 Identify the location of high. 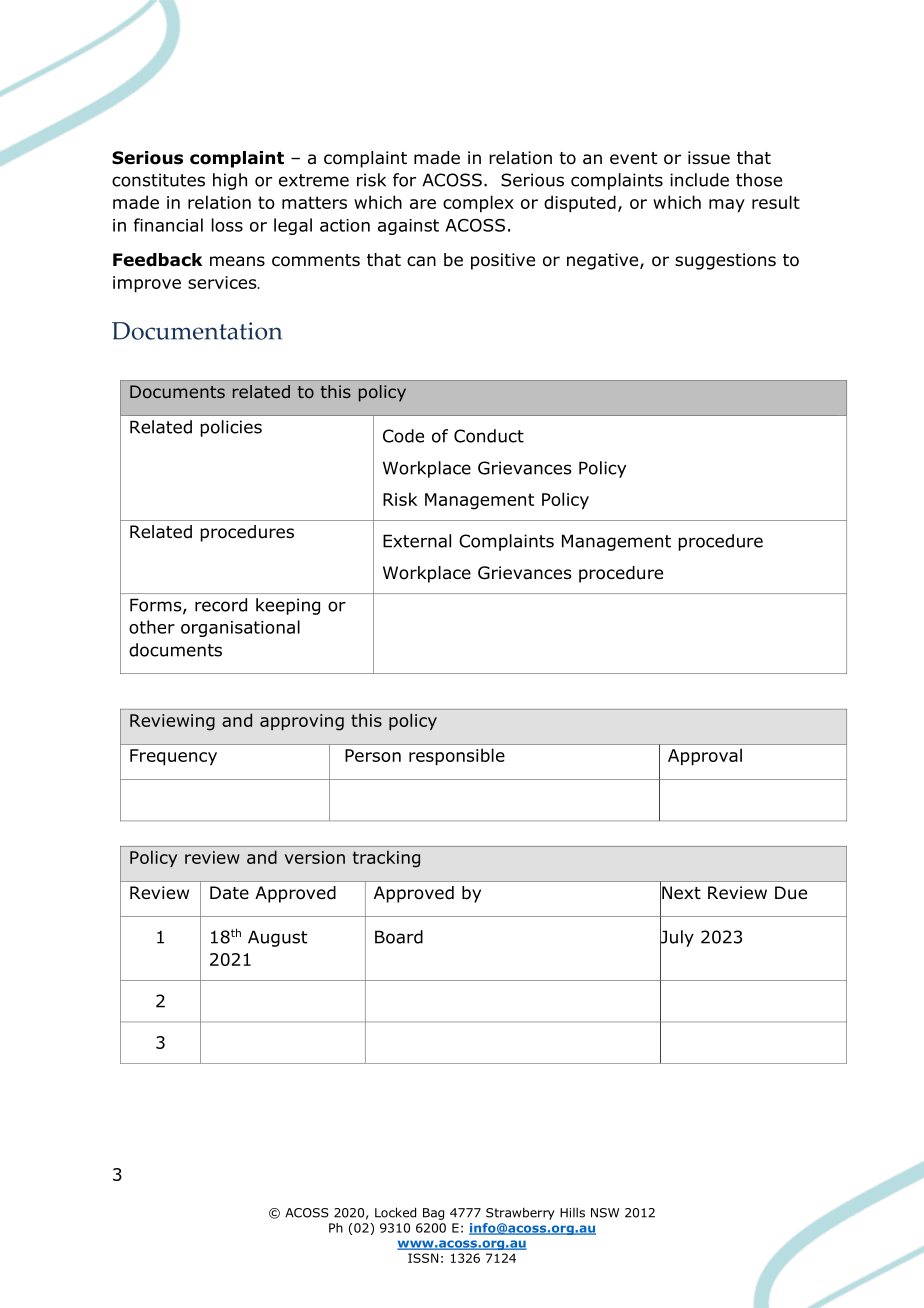
(230, 181).
